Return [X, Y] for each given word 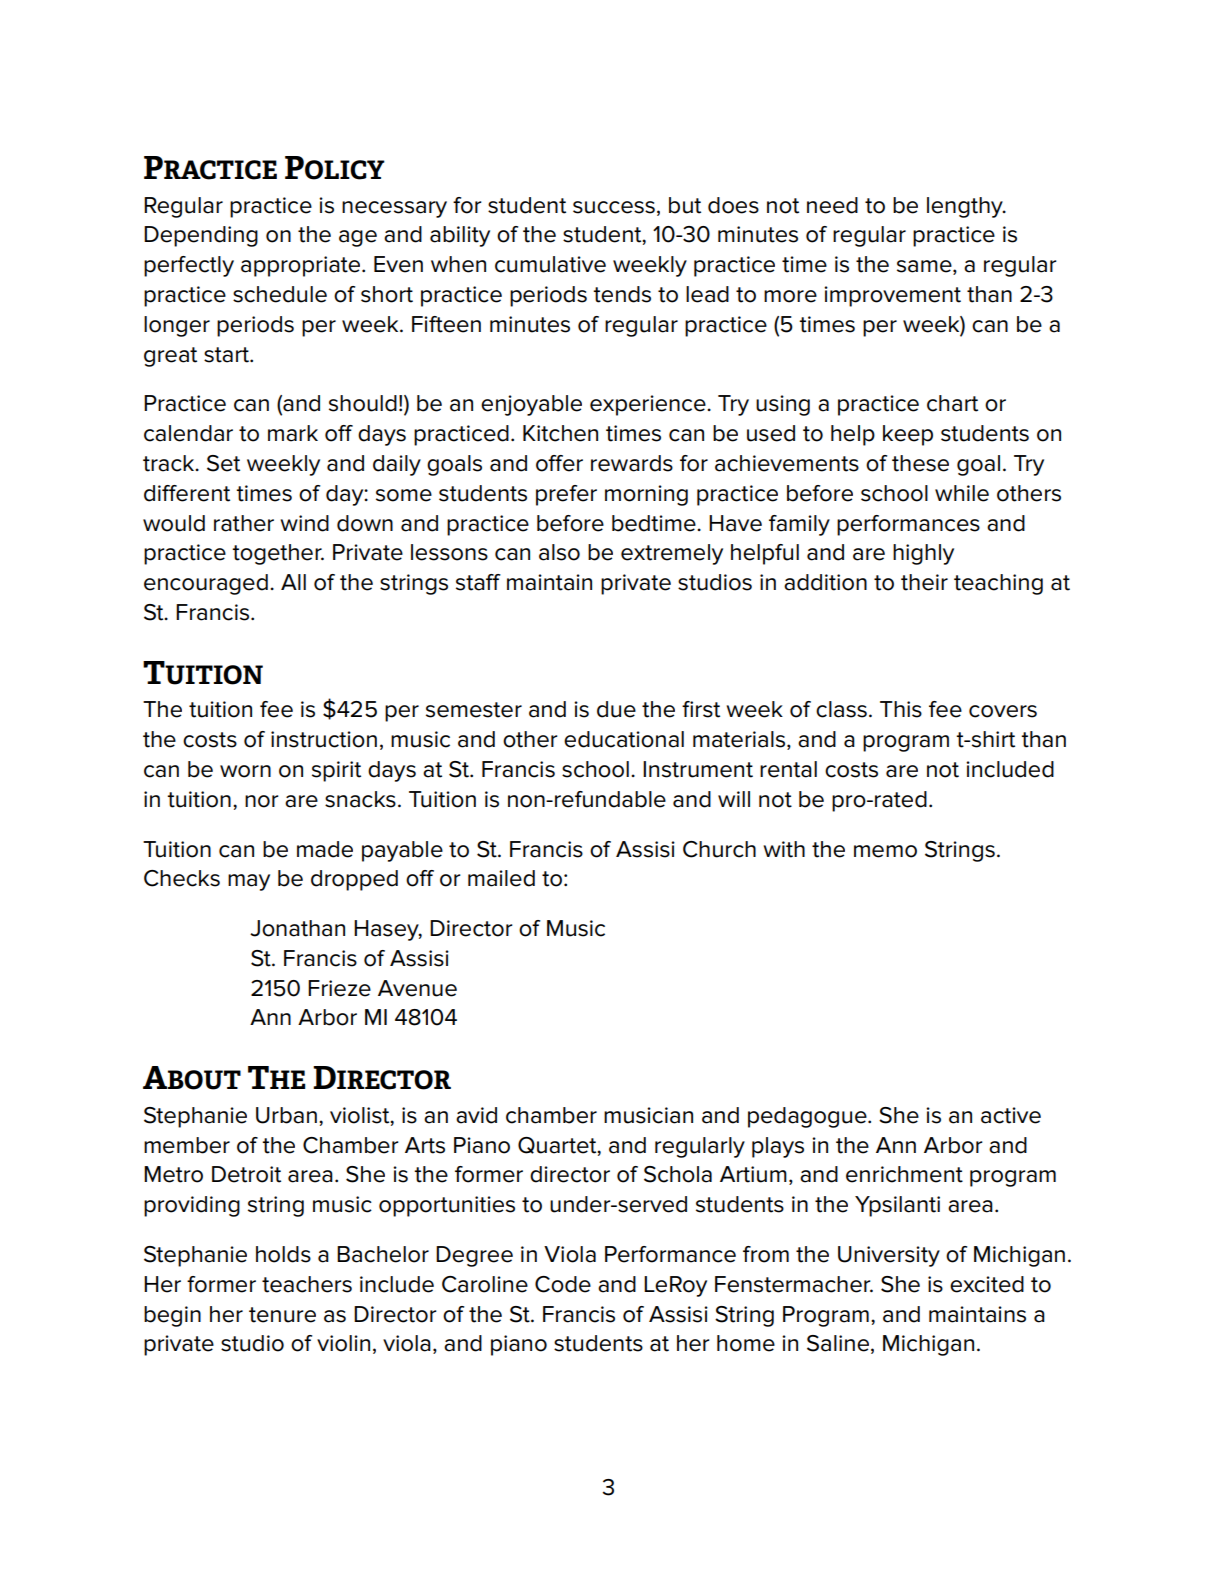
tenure [282, 1315]
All [293, 582]
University [889, 1256]
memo [885, 851]
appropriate [302, 266]
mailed [501, 878]
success [614, 207]
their [924, 582]
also [559, 552]
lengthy [966, 207]
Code [563, 1284]
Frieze [339, 988]
